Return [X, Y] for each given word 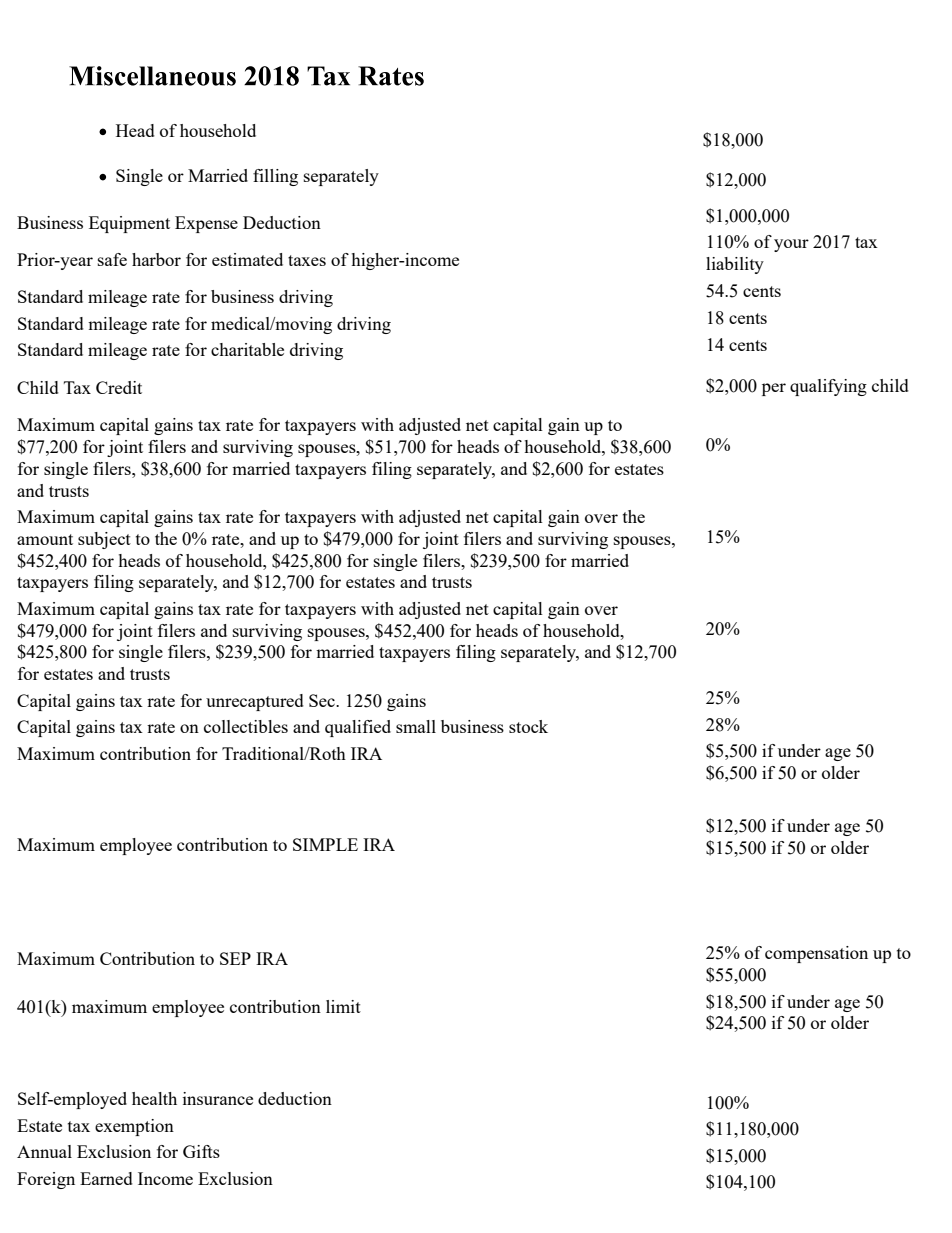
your [791, 245]
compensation [816, 954]
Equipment [129, 224]
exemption [134, 1127]
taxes [307, 260]
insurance [218, 1098]
